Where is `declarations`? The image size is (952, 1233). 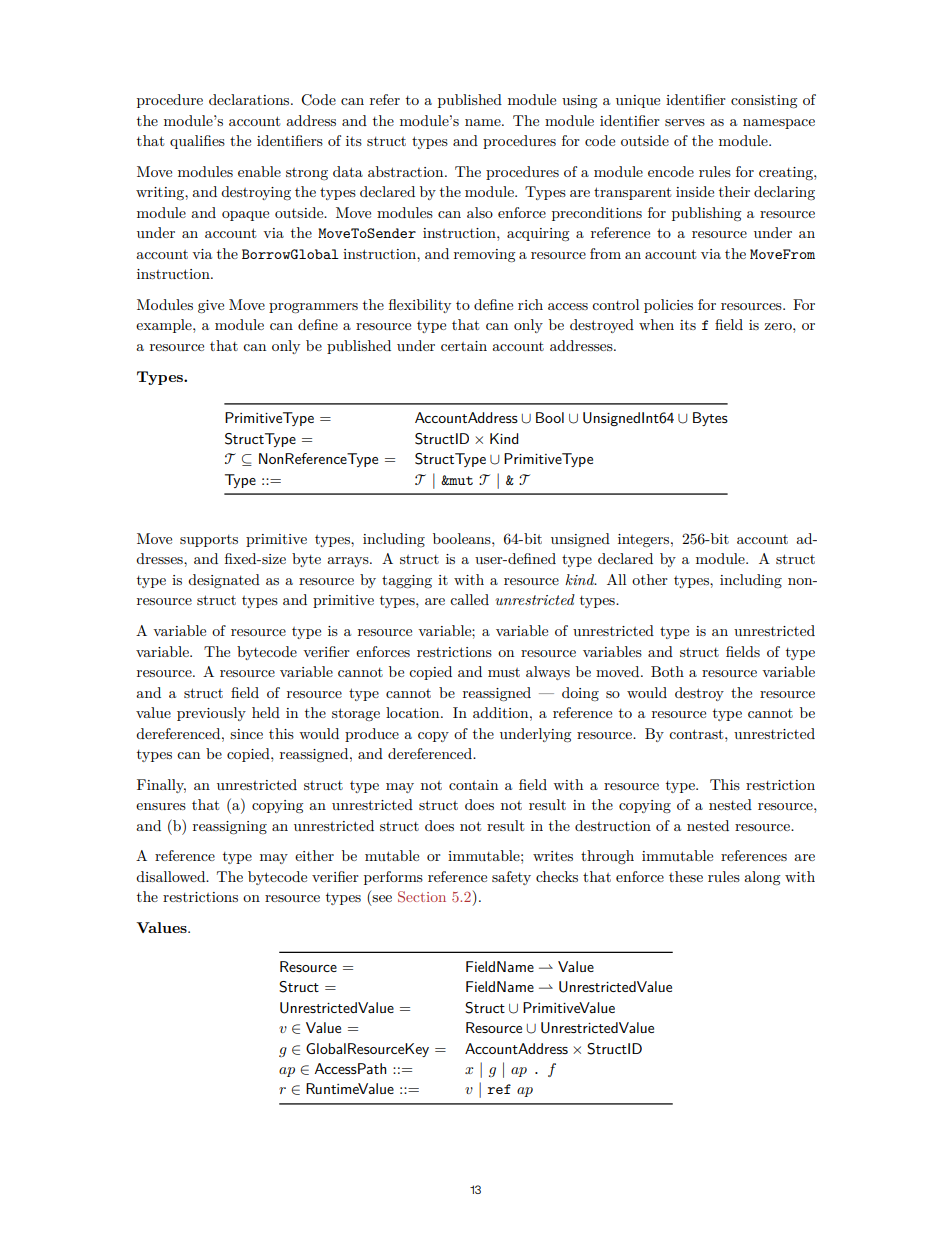
declarations is located at coordinates (250, 99).
